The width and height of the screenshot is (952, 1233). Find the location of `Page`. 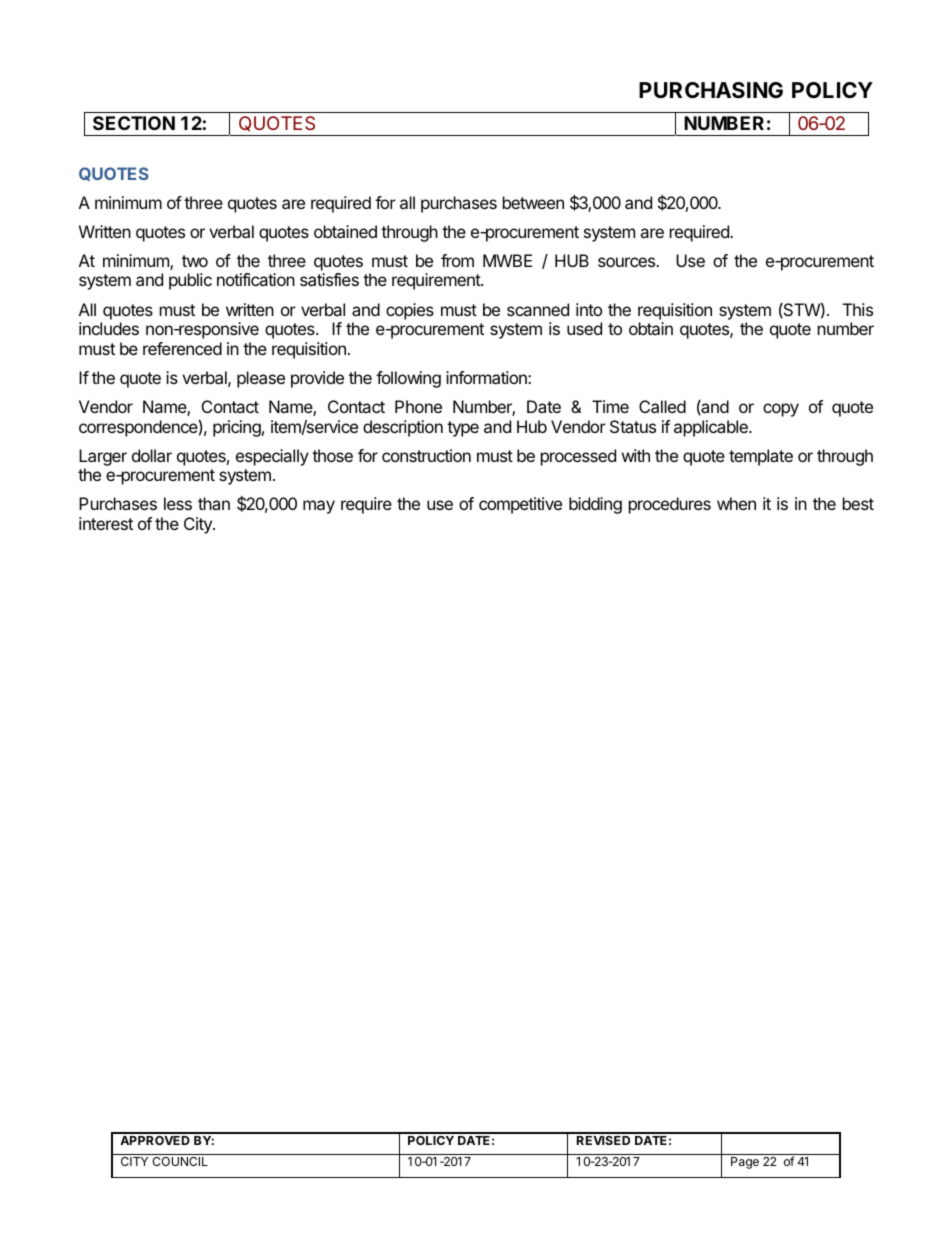

Page is located at coordinates (745, 1163).
